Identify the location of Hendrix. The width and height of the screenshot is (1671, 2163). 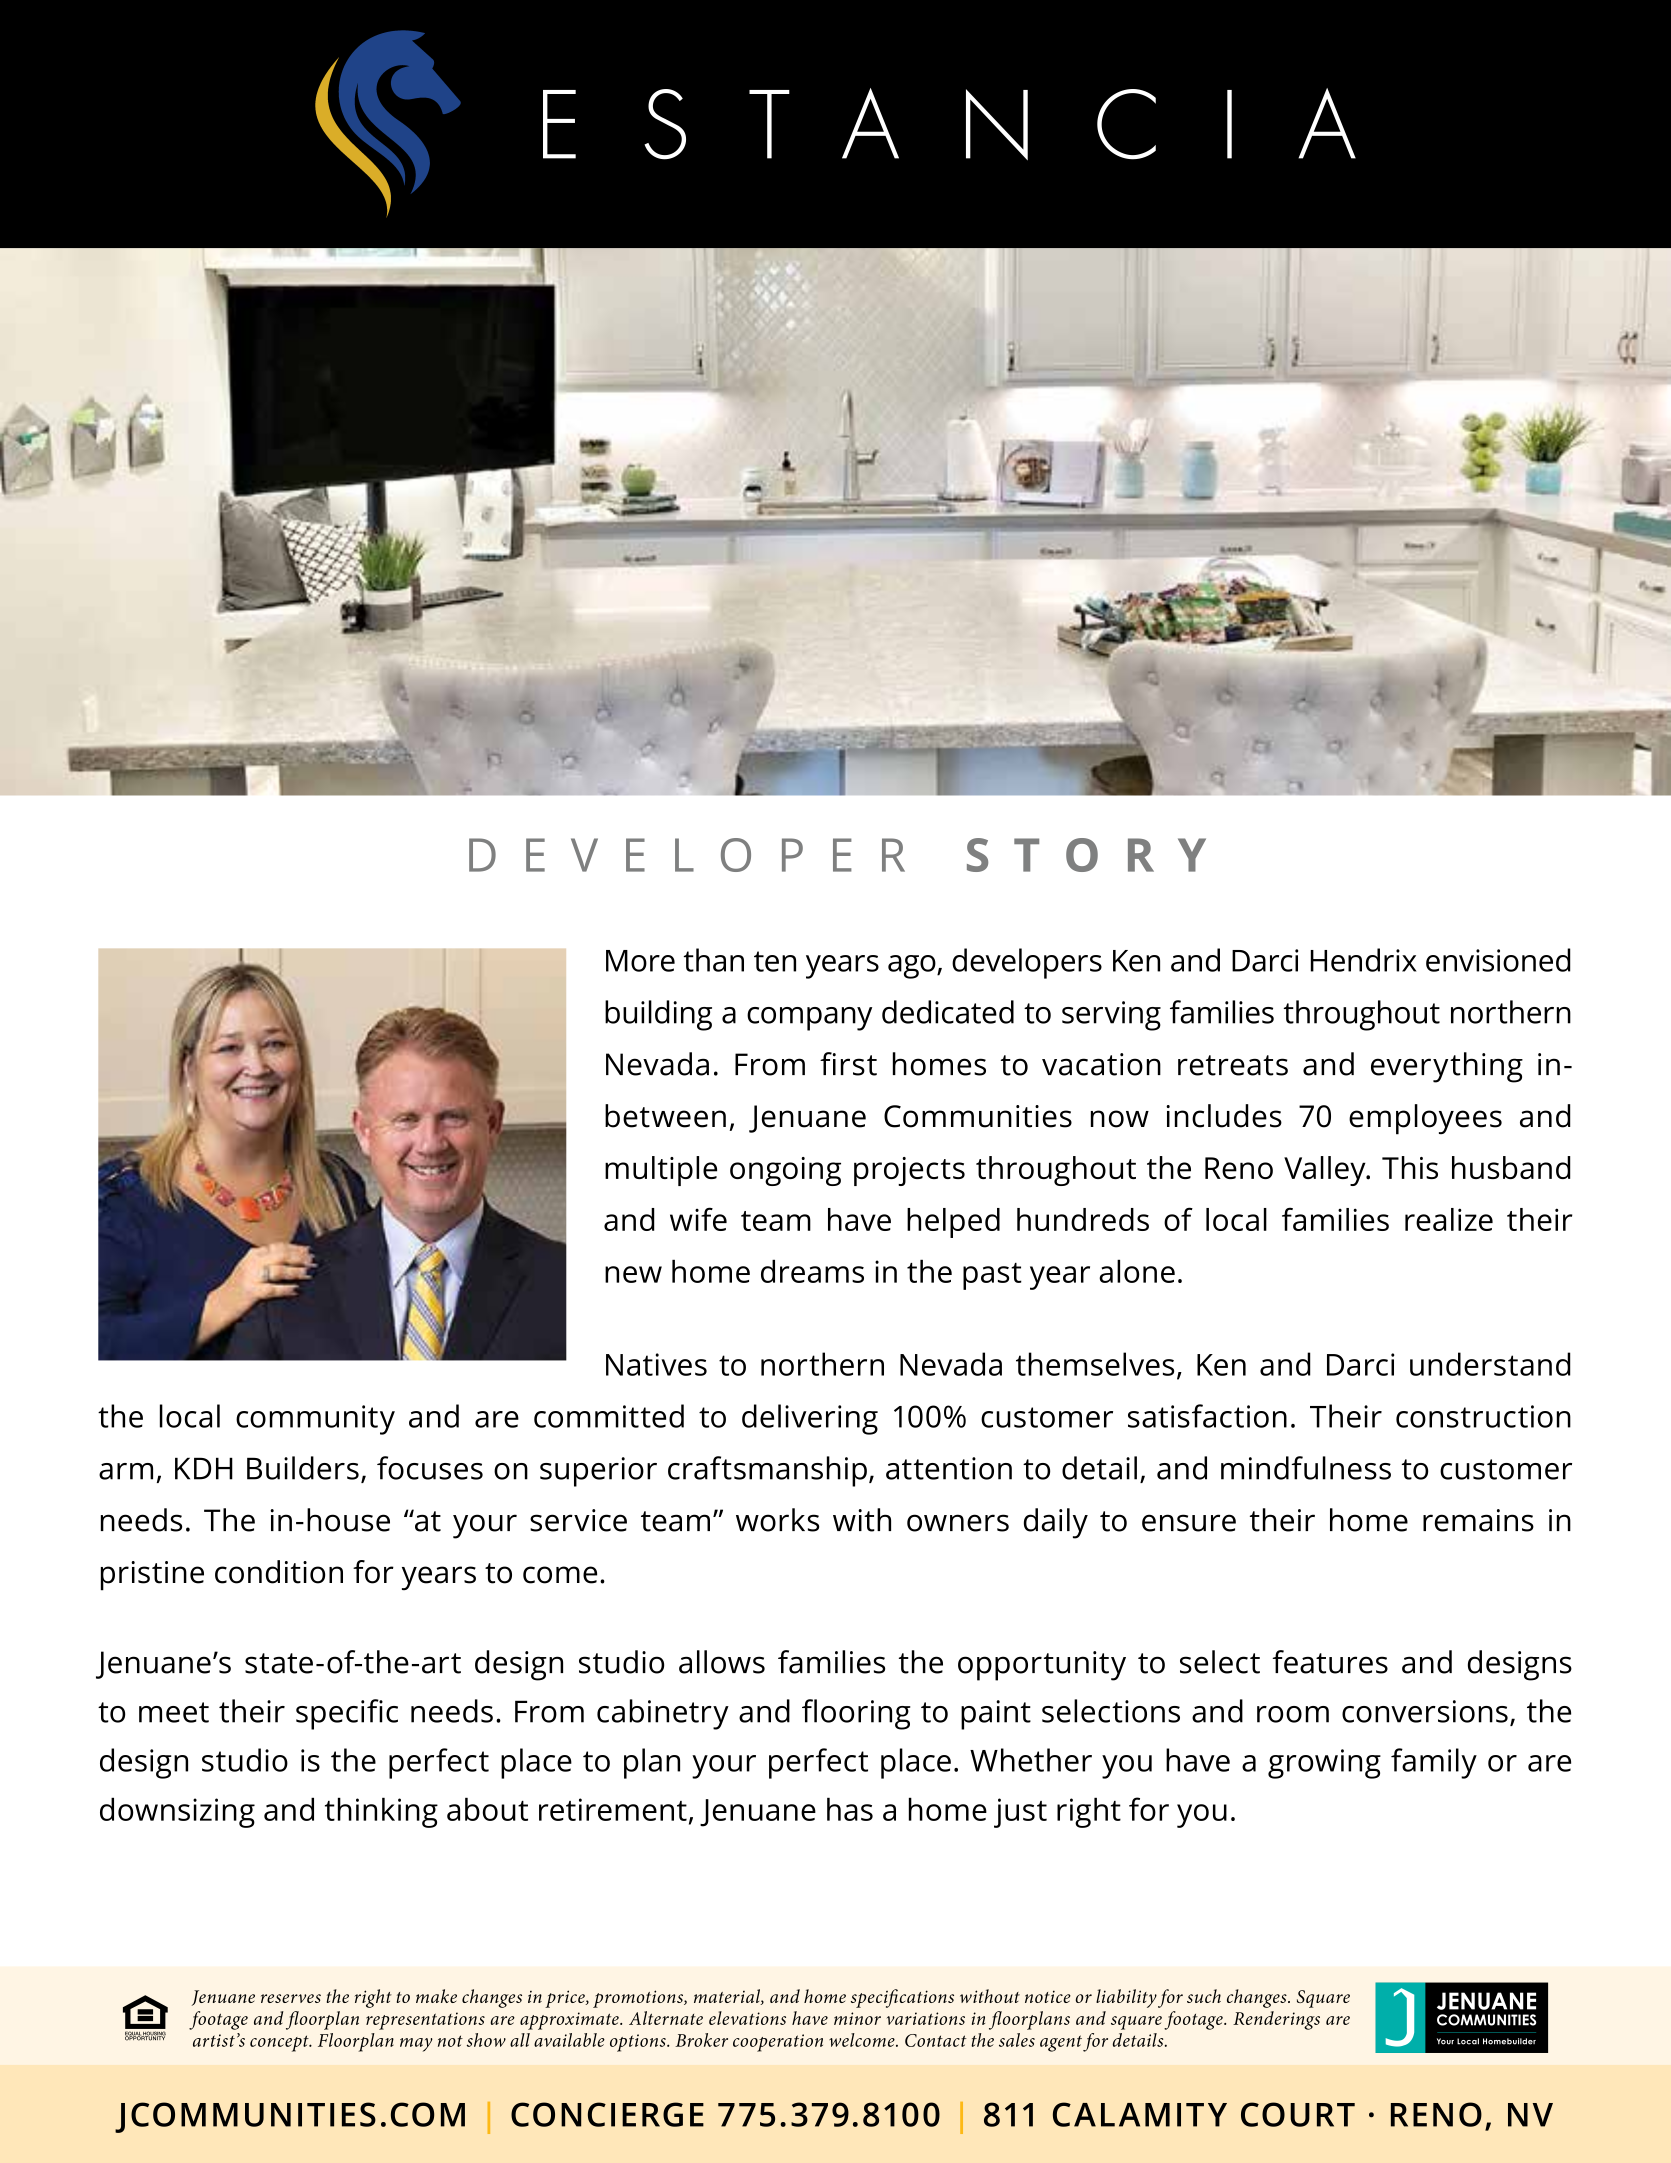
(1363, 960).
